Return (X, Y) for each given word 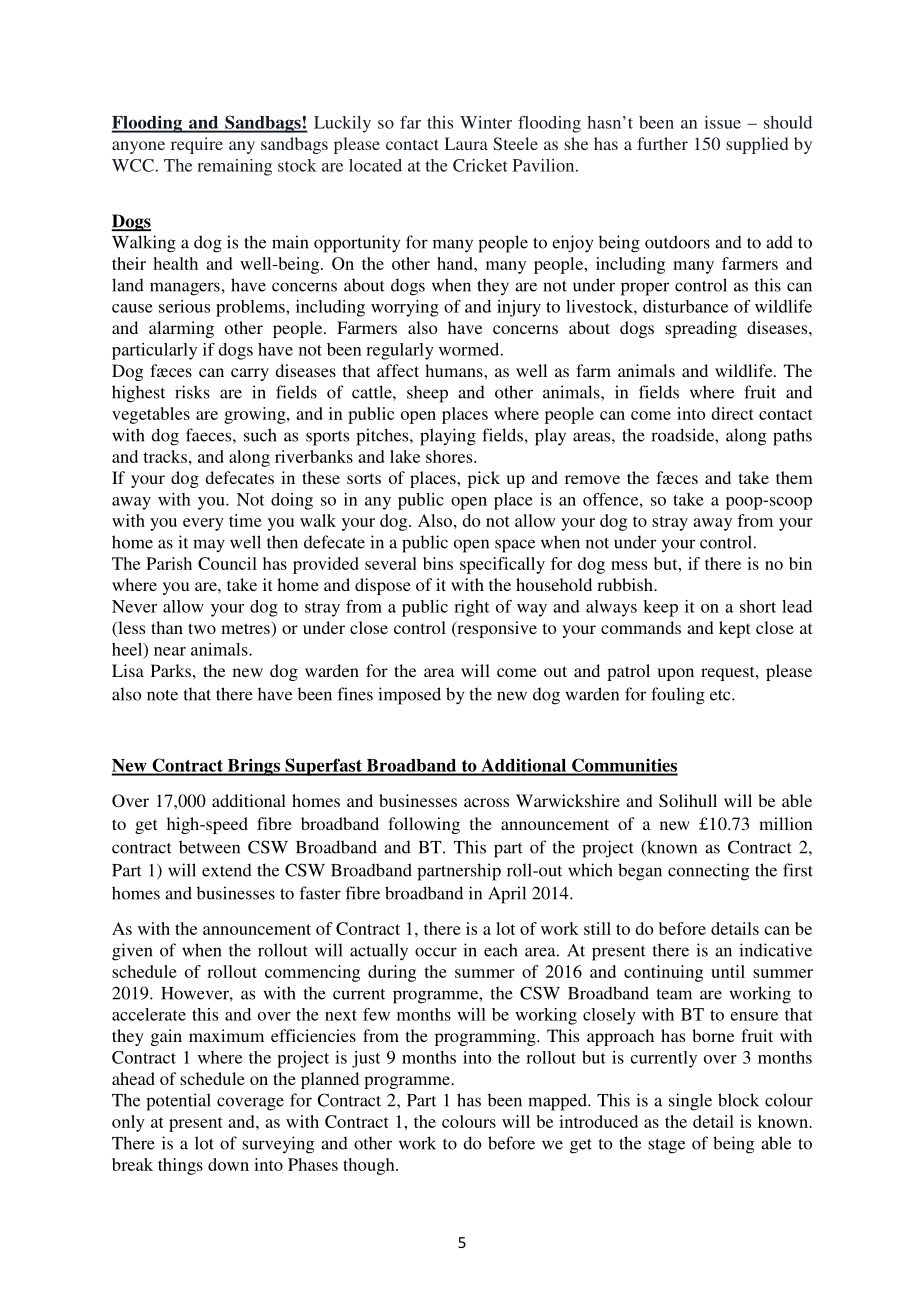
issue (722, 122)
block (738, 1100)
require (197, 145)
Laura (466, 143)
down (228, 1164)
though (370, 1166)
